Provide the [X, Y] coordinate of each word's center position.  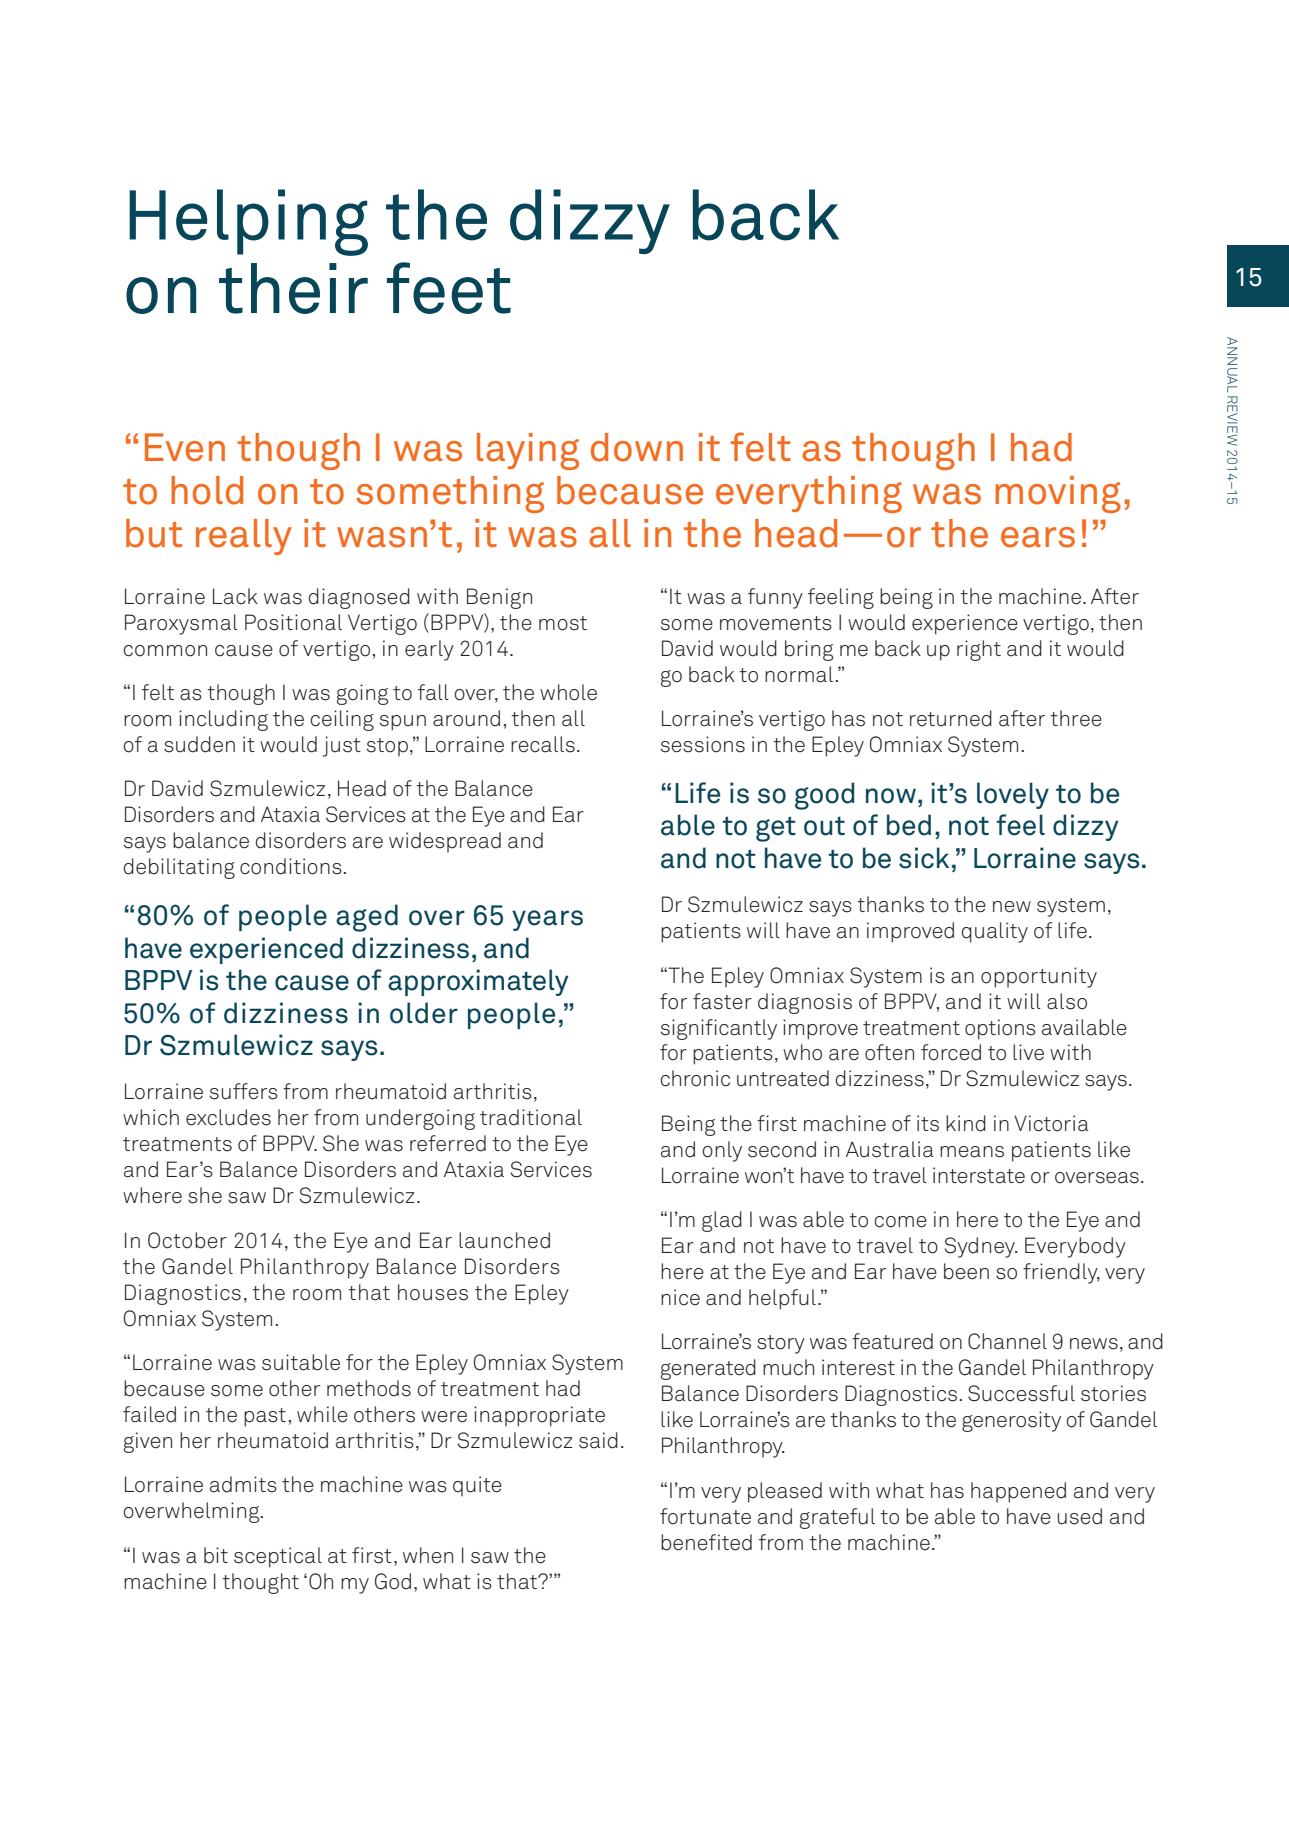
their [293, 288]
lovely [1013, 795]
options [1000, 1029]
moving [1058, 494]
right [979, 650]
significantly [719, 1029]
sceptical [278, 1557]
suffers [244, 1091]
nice [680, 1297]
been [966, 1271]
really [244, 537]
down [637, 447]
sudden [199, 744]
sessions [703, 744]
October [187, 1240]
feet [449, 288]
